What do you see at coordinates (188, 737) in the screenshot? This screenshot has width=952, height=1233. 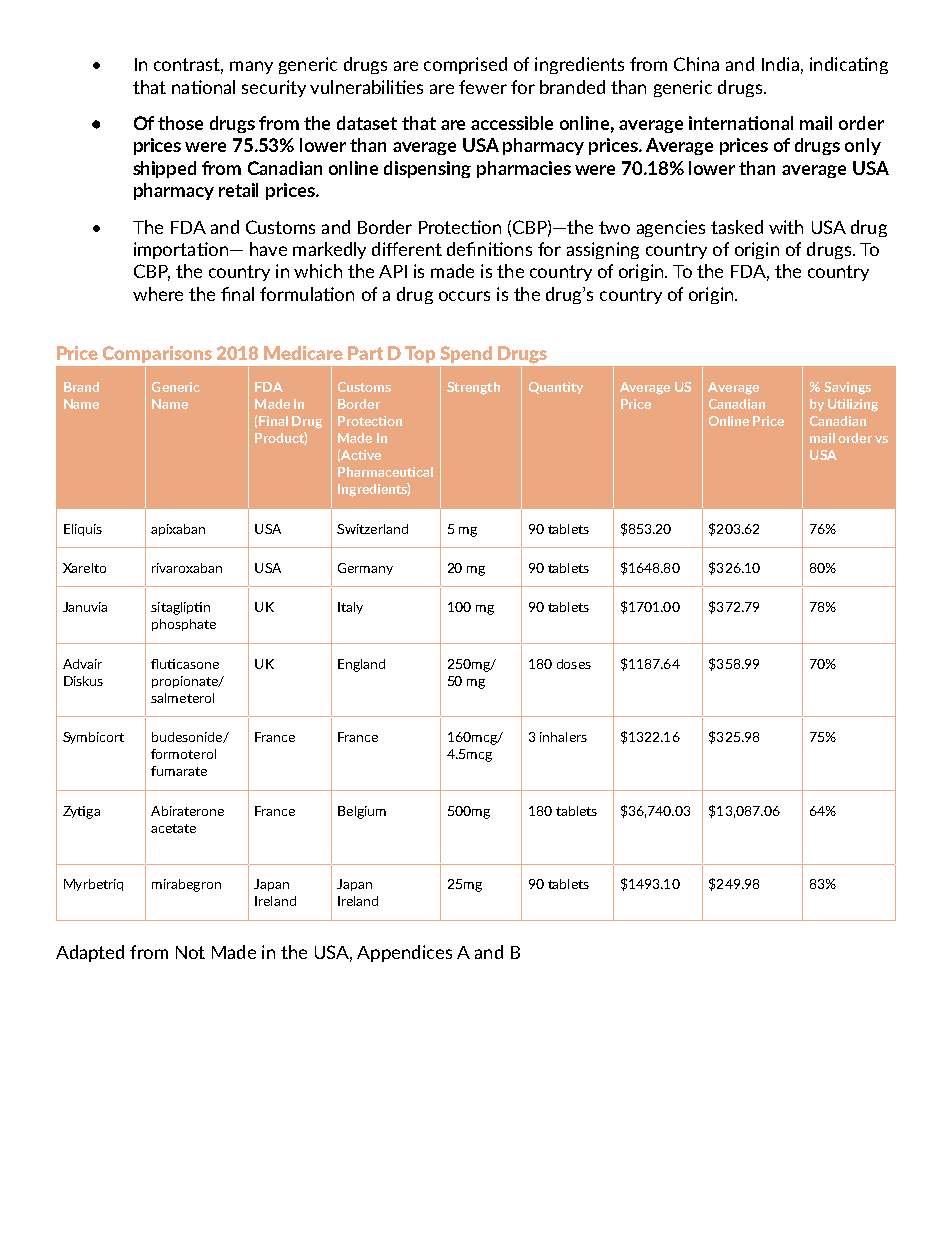 I see `budesonide` at bounding box center [188, 737].
